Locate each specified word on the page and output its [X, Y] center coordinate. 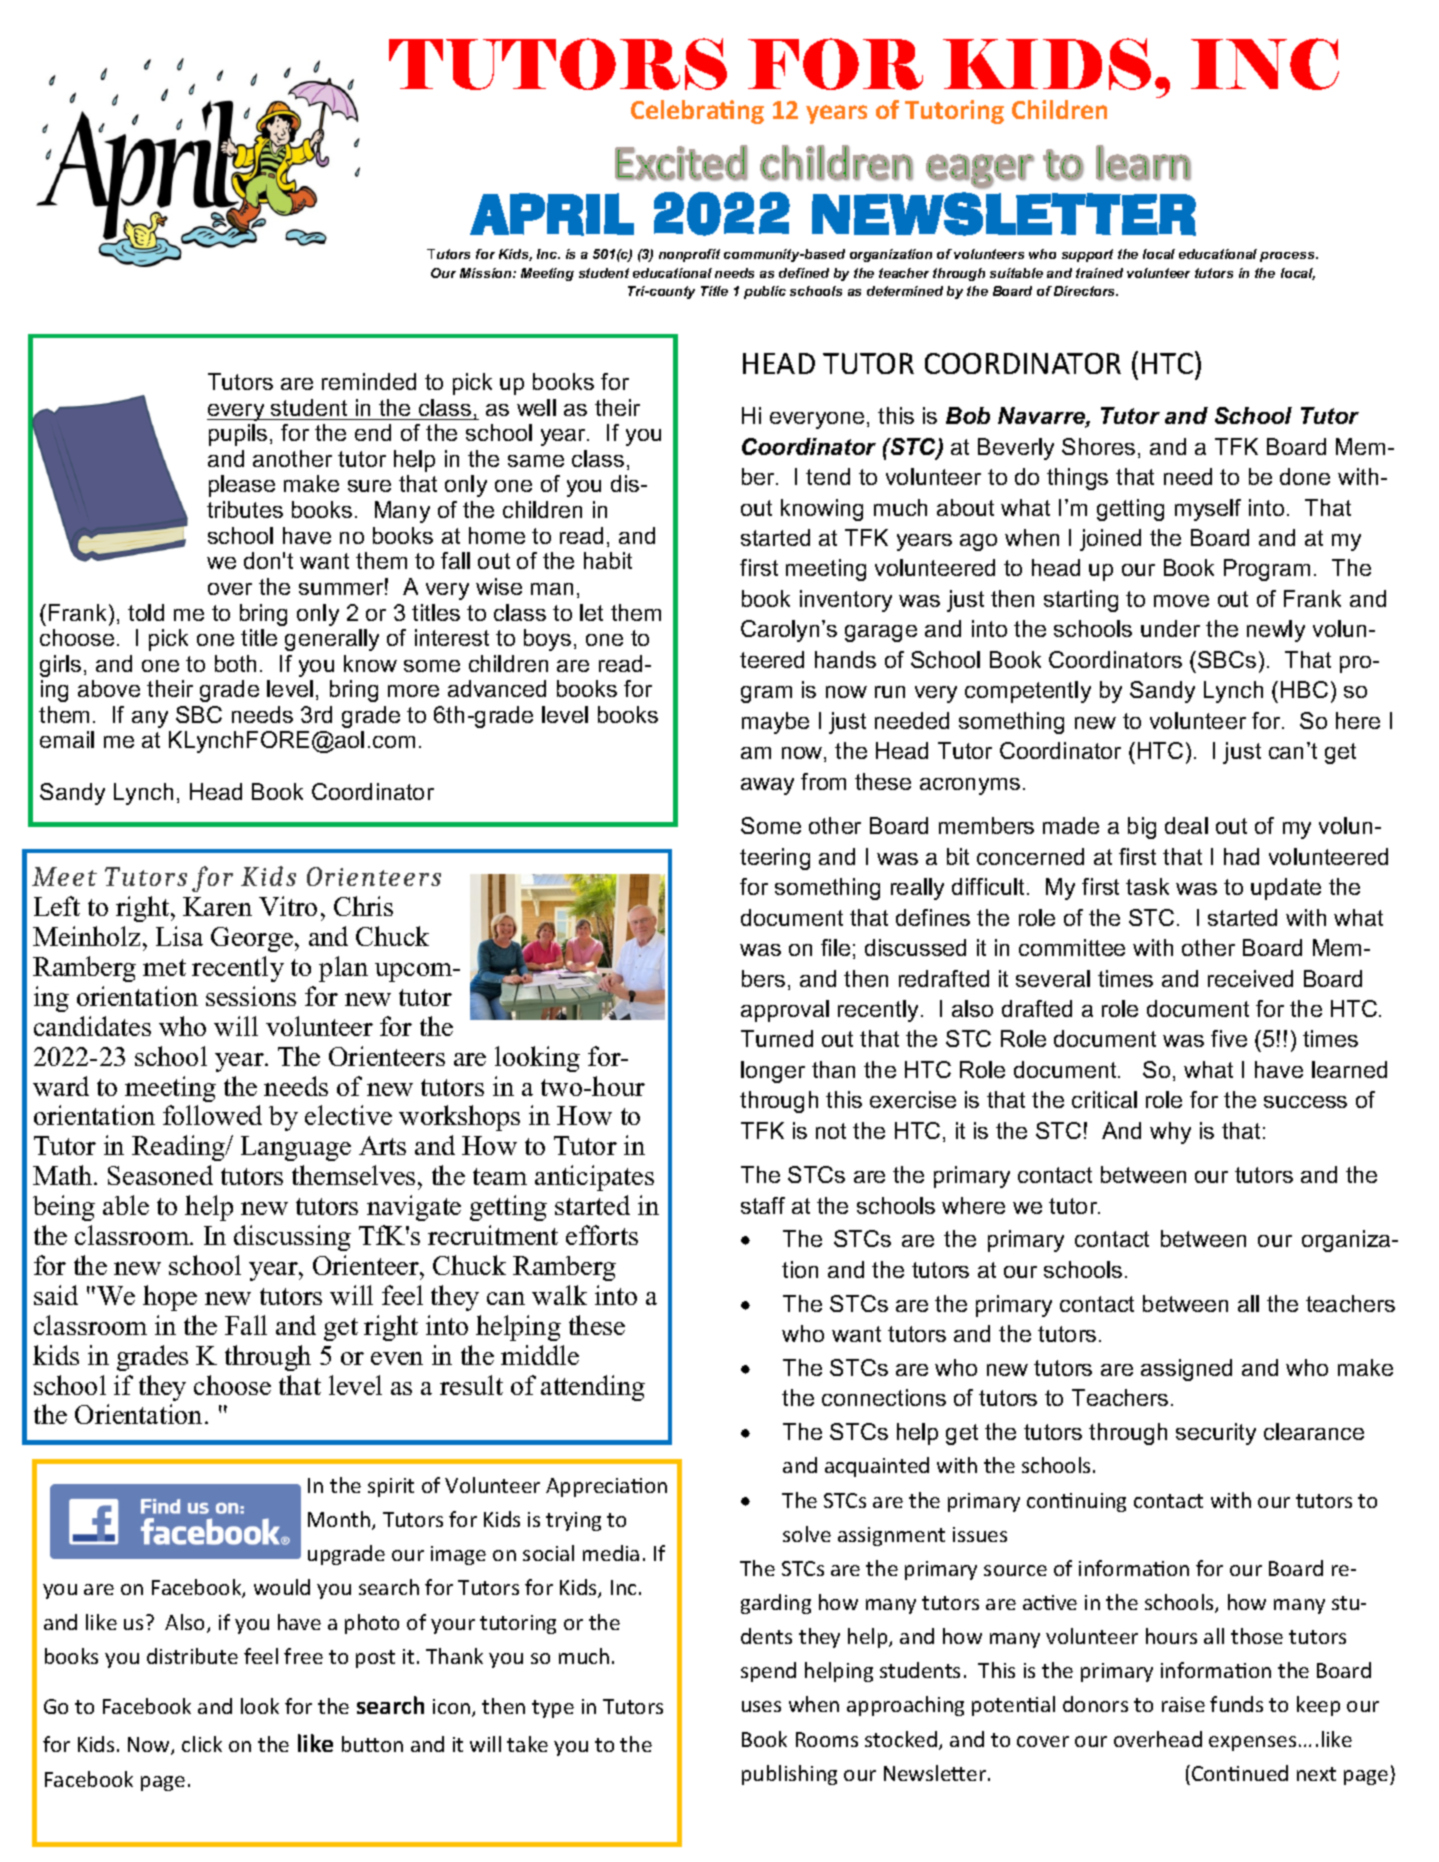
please [242, 486]
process [1289, 257]
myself [1208, 510]
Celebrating [697, 112]
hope [170, 1298]
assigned [1186, 1370]
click [202, 1744]
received [1250, 978]
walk [559, 1295]
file [835, 947]
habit [608, 560]
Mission [487, 273]
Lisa [179, 936]
